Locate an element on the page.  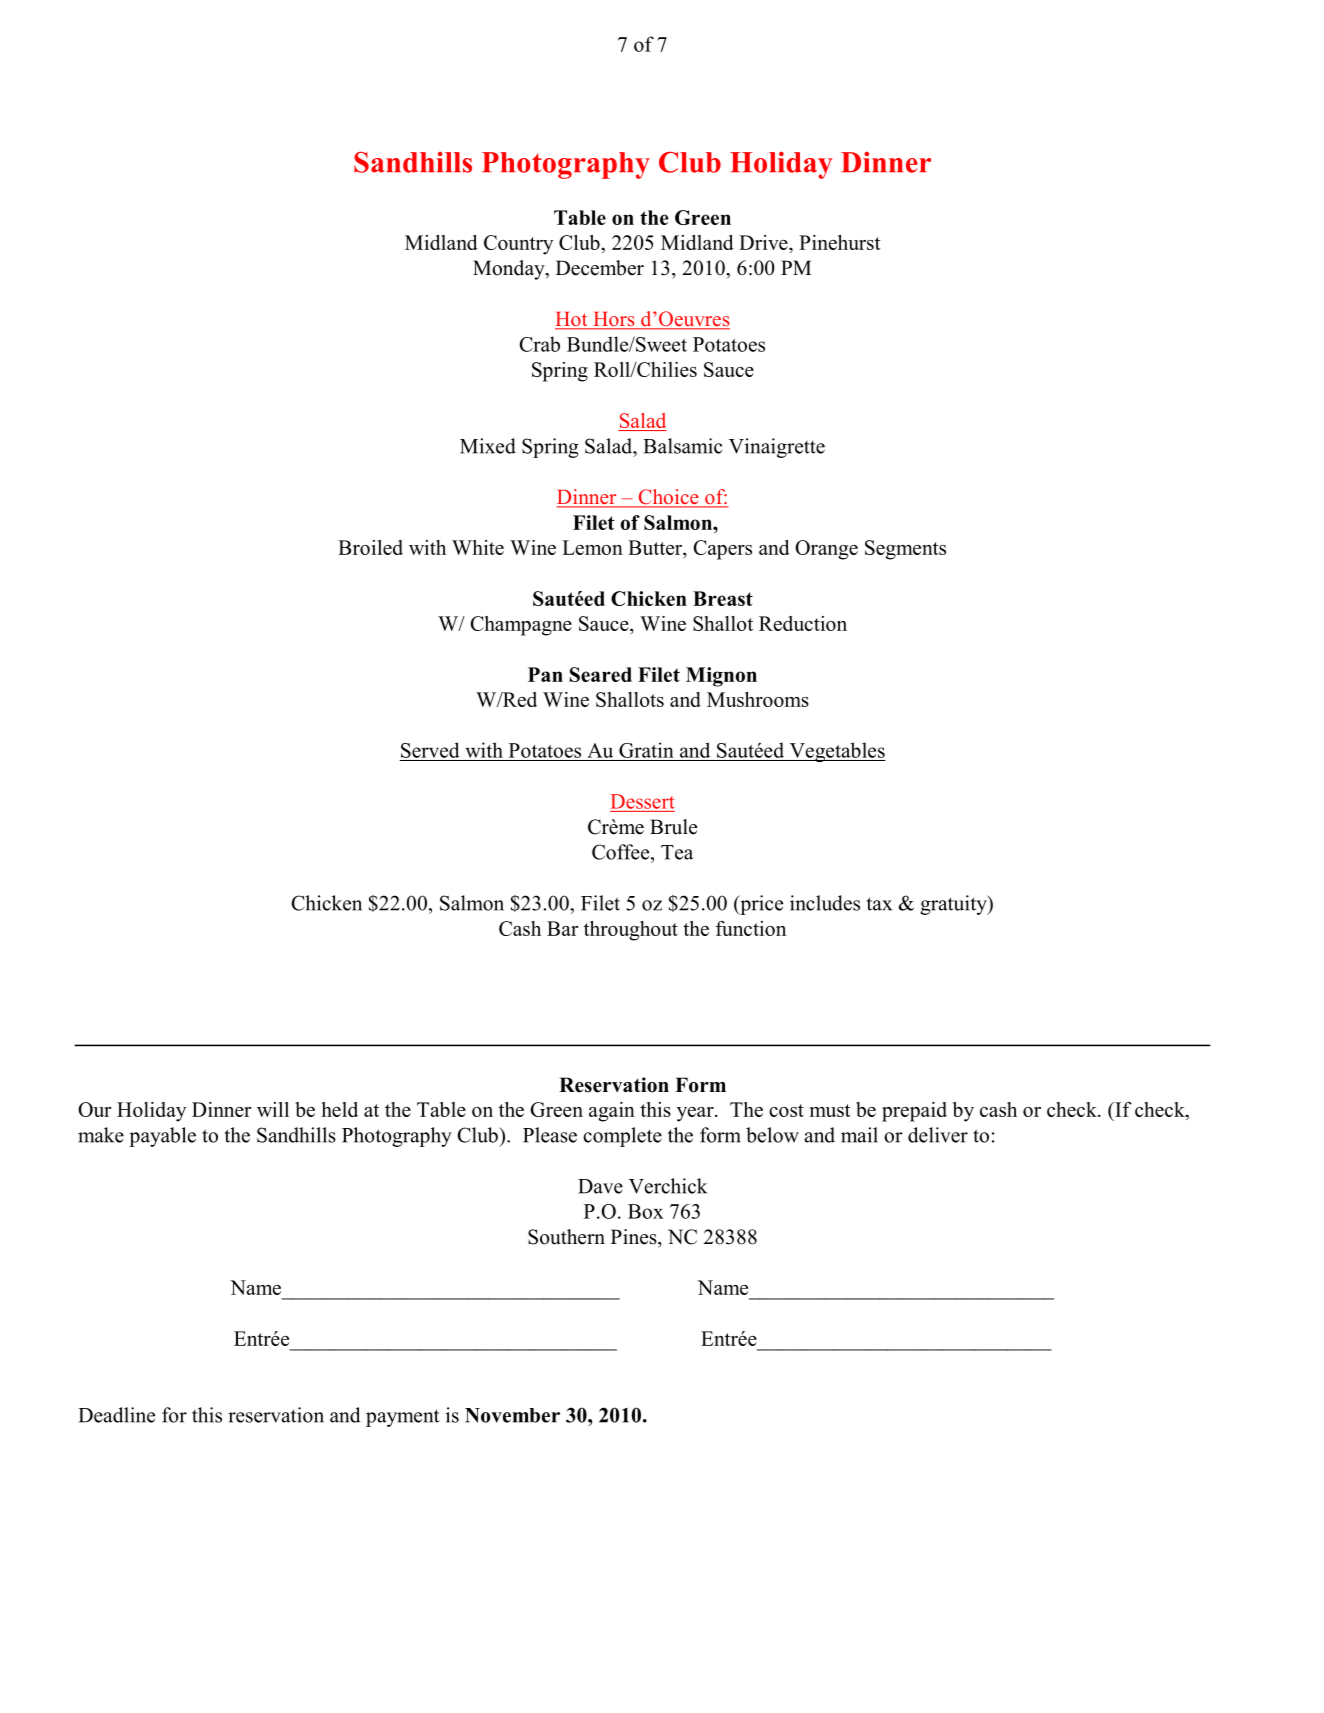
Country is located at coordinates (518, 245).
